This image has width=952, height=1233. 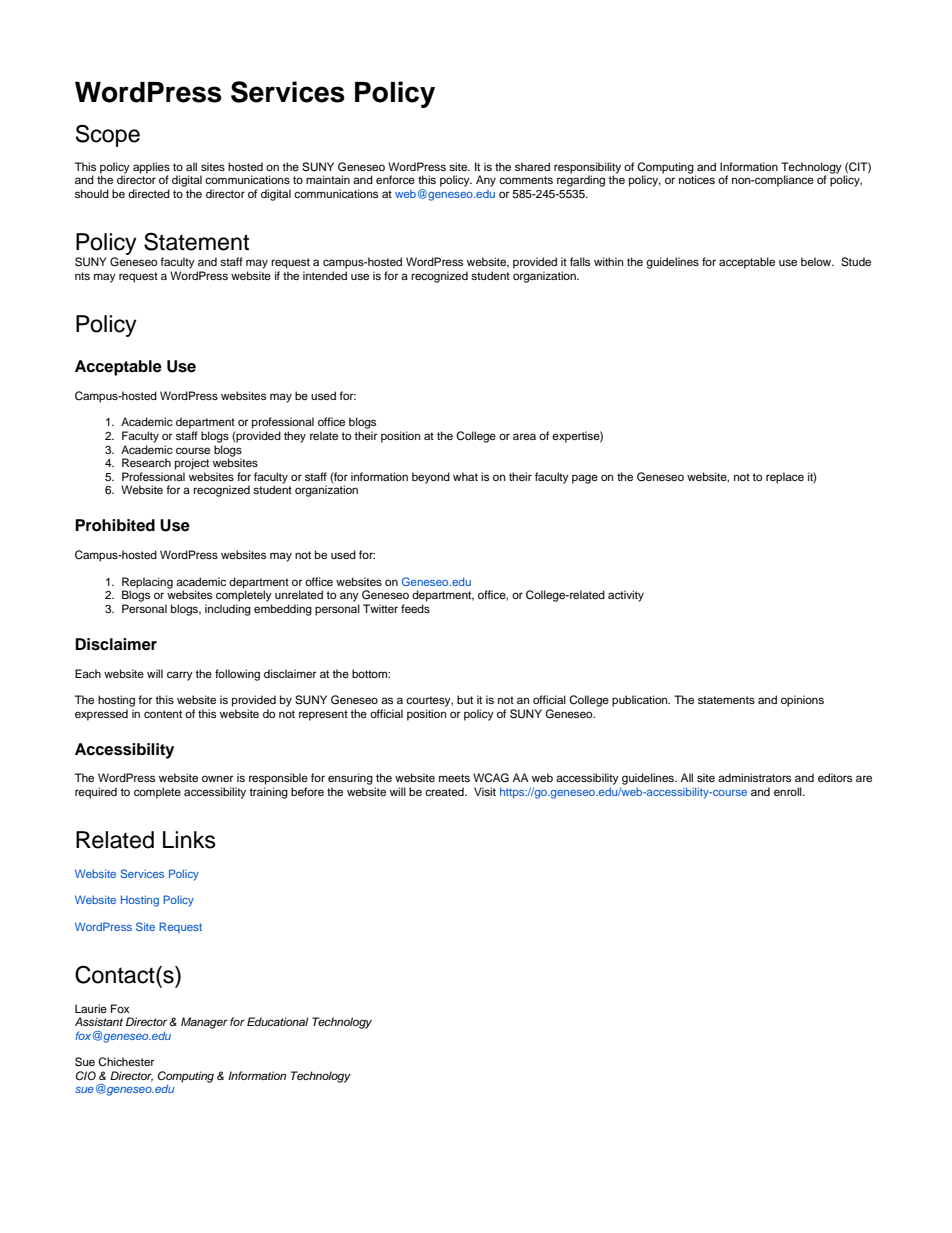 What do you see at coordinates (147, 584) in the image?
I see `Replacing` at bounding box center [147, 584].
